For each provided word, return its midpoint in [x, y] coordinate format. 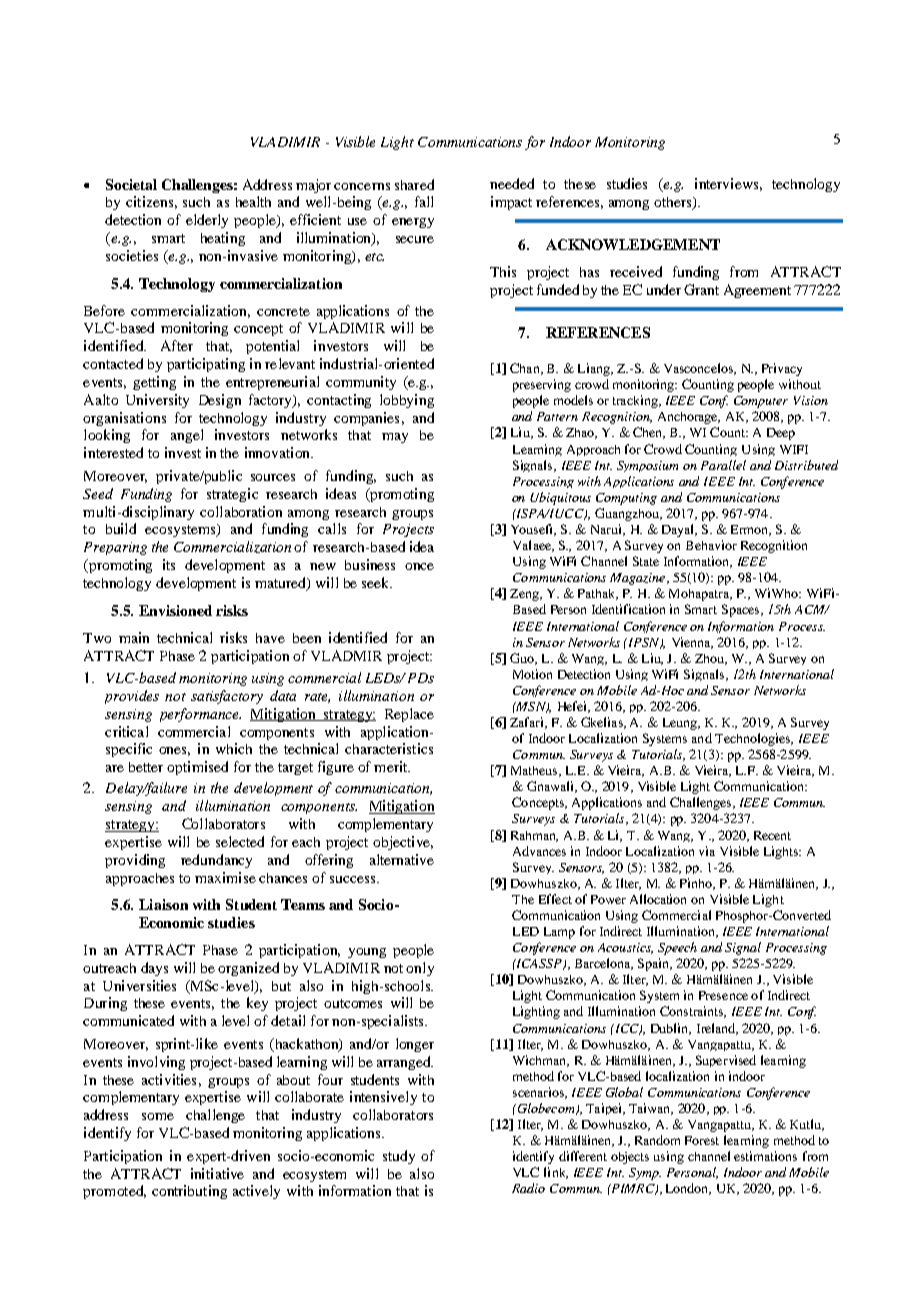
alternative [402, 859]
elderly [207, 221]
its [169, 564]
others [674, 203]
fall [424, 201]
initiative [217, 1173]
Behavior [711, 545]
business [370, 564]
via [707, 851]
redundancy [216, 861]
